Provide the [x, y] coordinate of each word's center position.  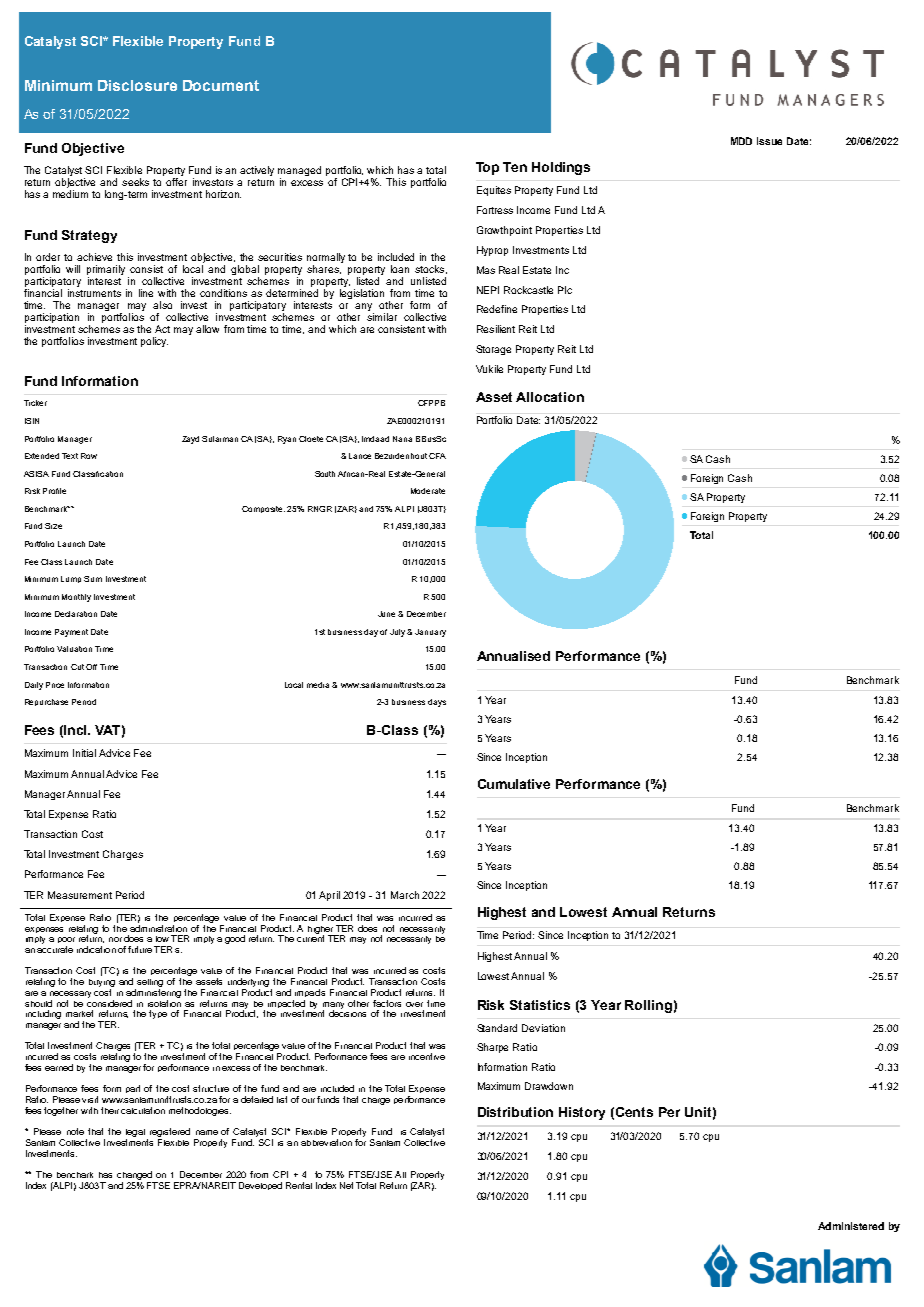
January [430, 633]
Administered [851, 1226]
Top [487, 168]
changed [134, 1175]
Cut [77, 667]
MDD [741, 141]
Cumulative [514, 784]
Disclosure [137, 85]
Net [346, 1185]
